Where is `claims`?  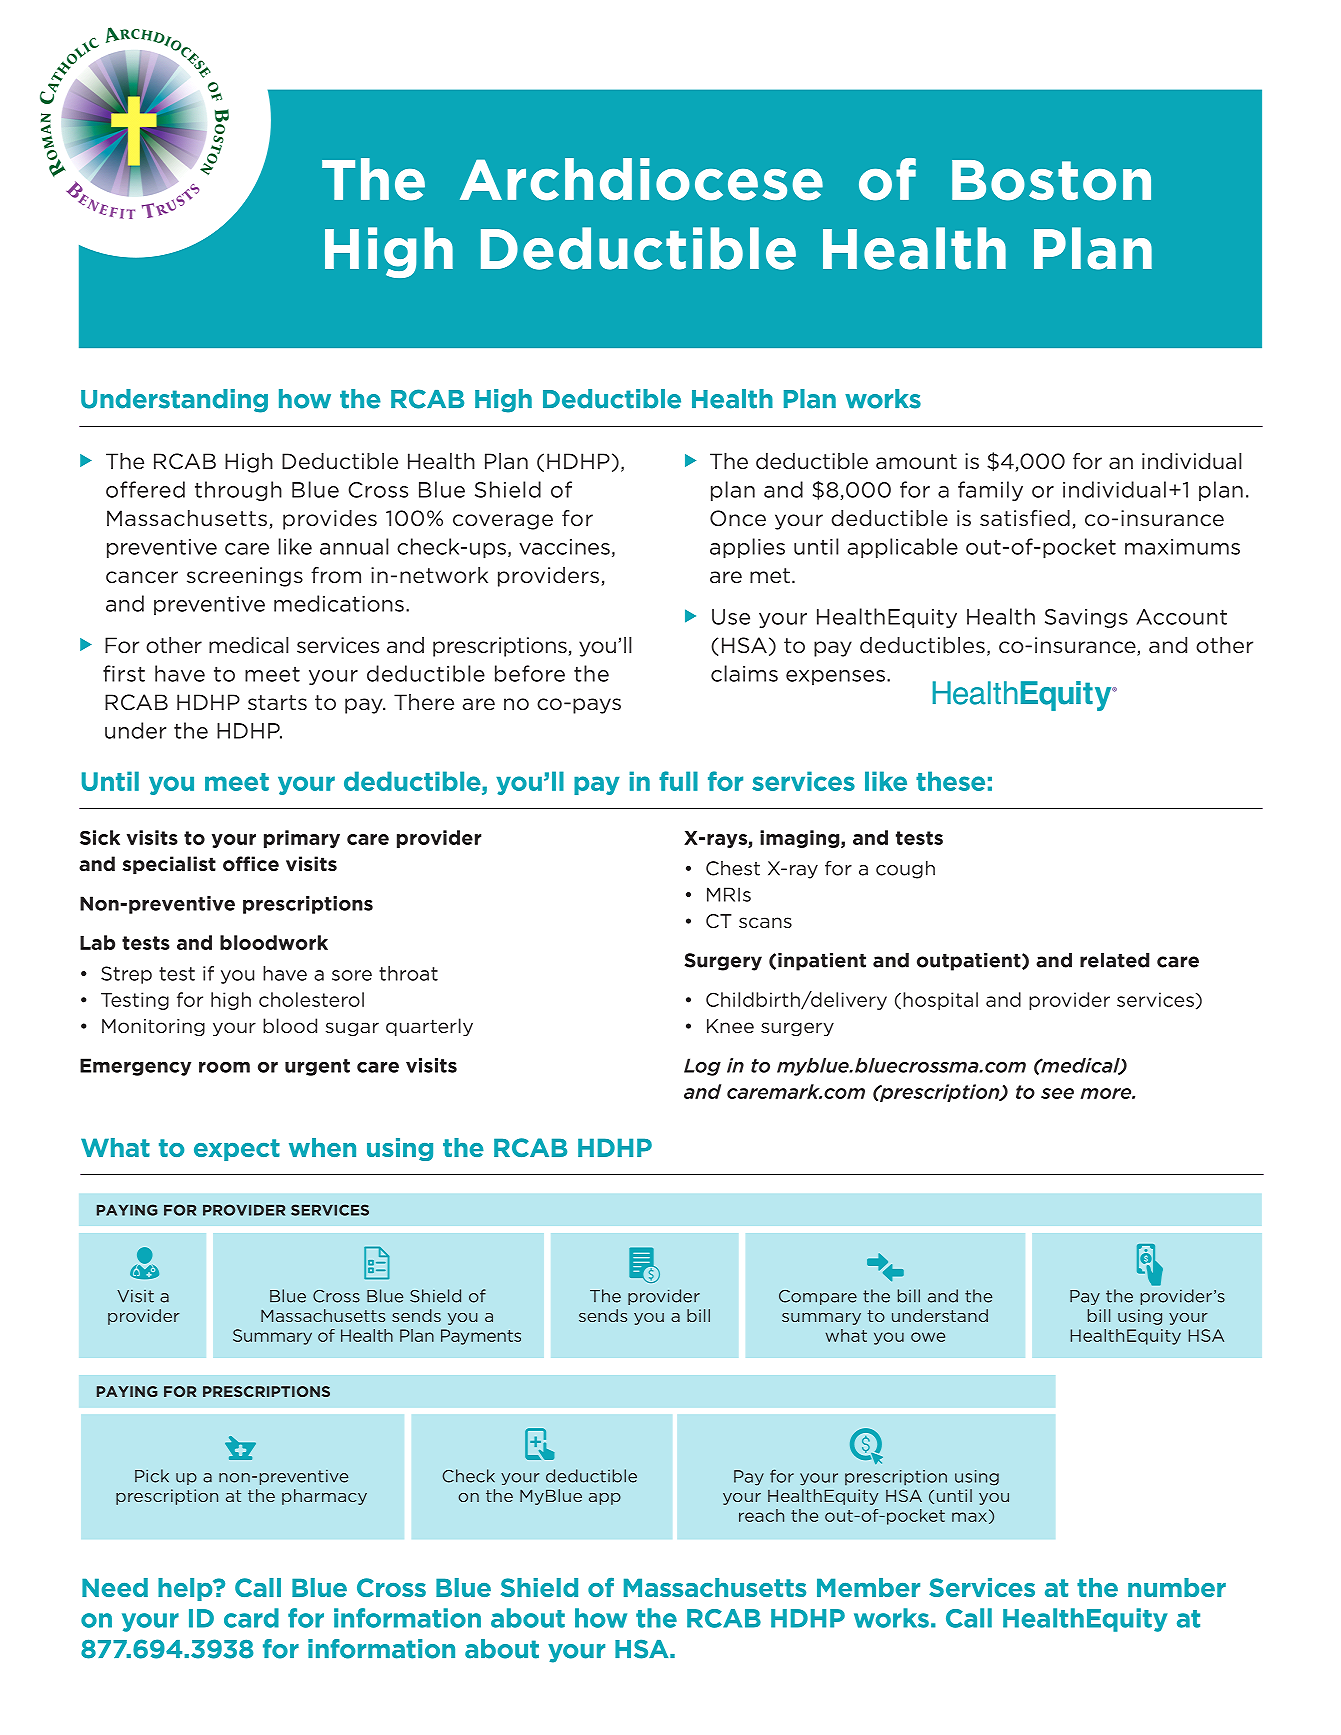
claims is located at coordinates (744, 673).
